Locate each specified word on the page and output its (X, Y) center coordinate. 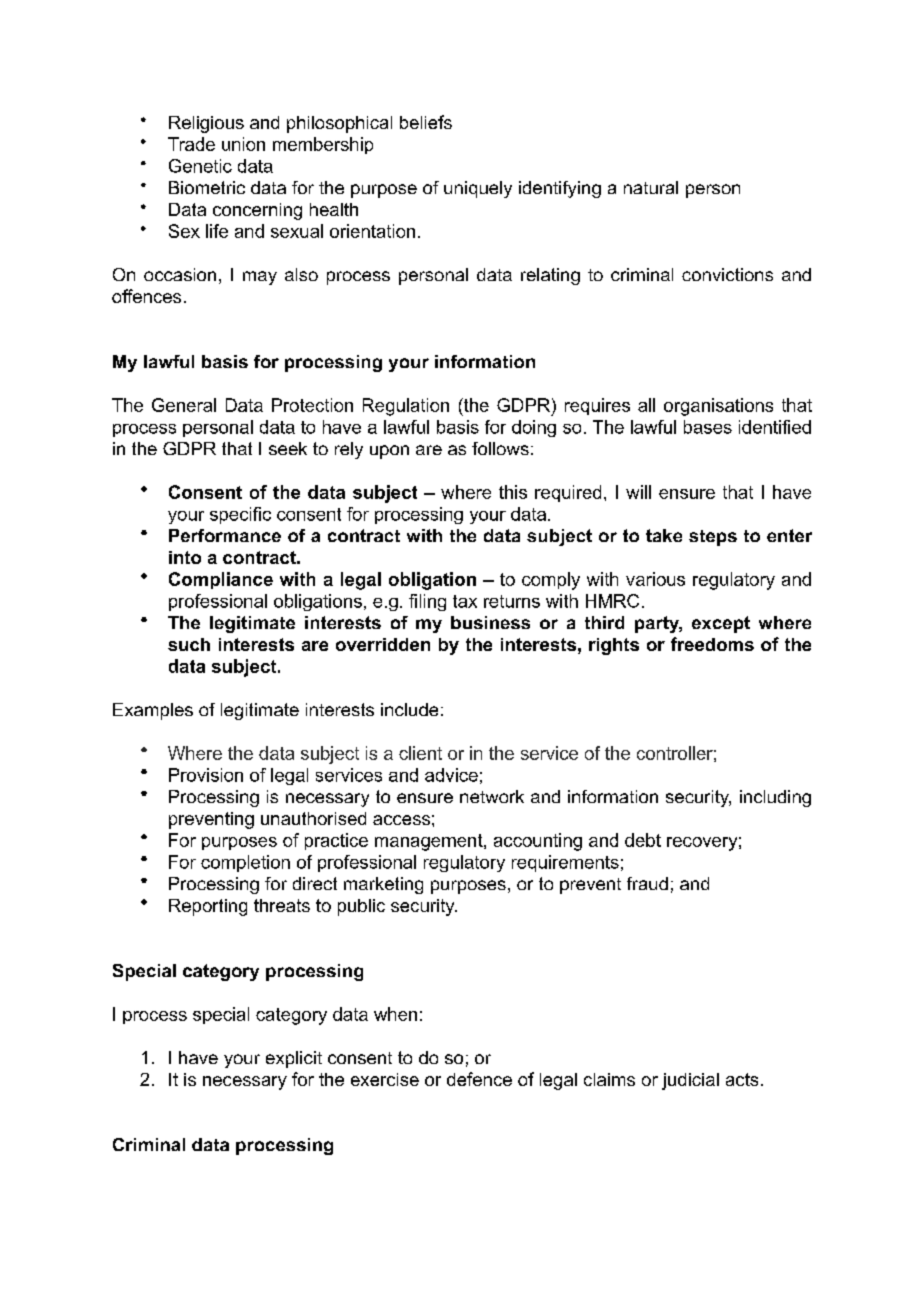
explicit (294, 1059)
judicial (690, 1081)
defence (479, 1079)
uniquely (478, 189)
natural (651, 187)
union (243, 144)
